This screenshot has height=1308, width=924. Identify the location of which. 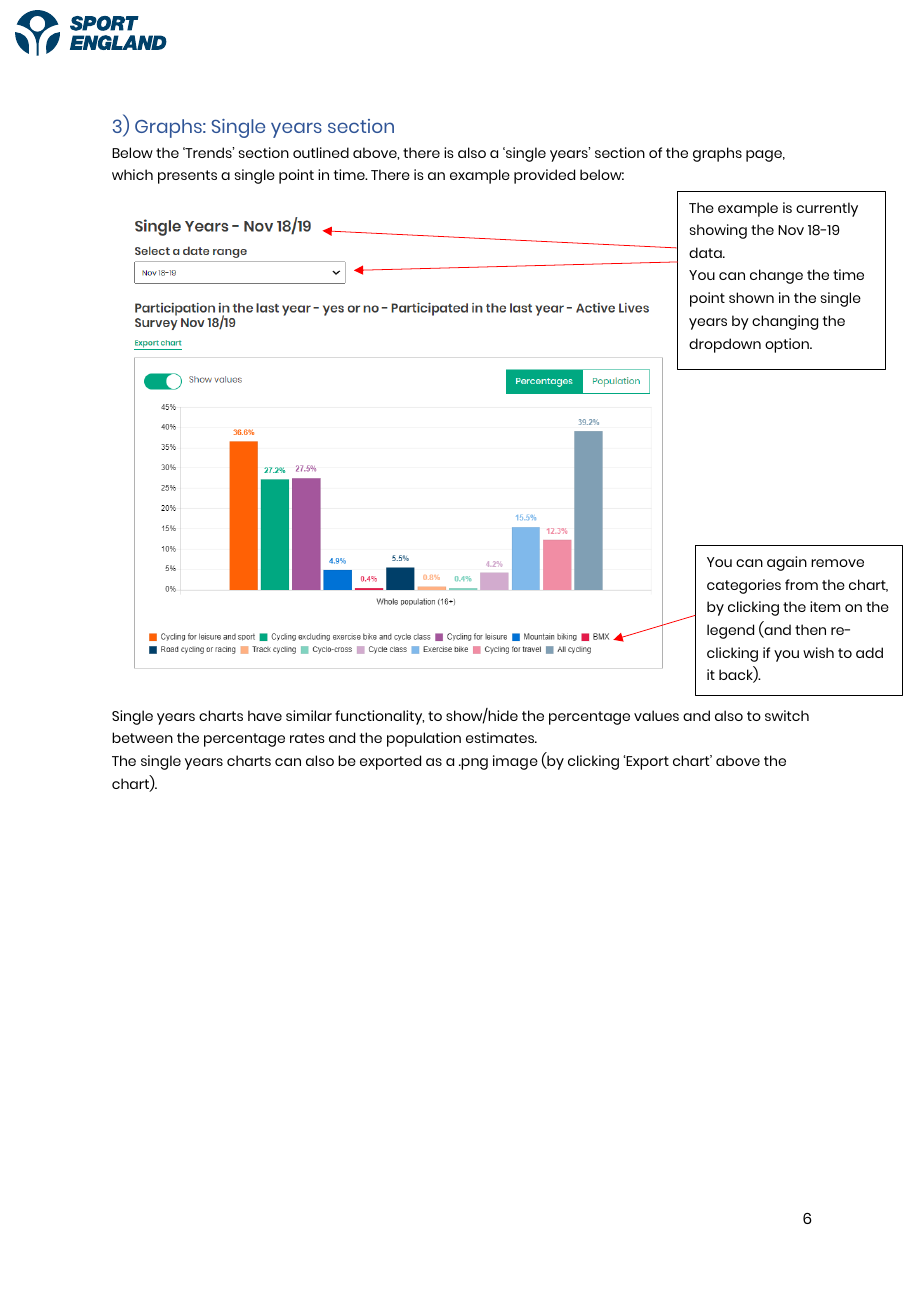
(132, 174).
